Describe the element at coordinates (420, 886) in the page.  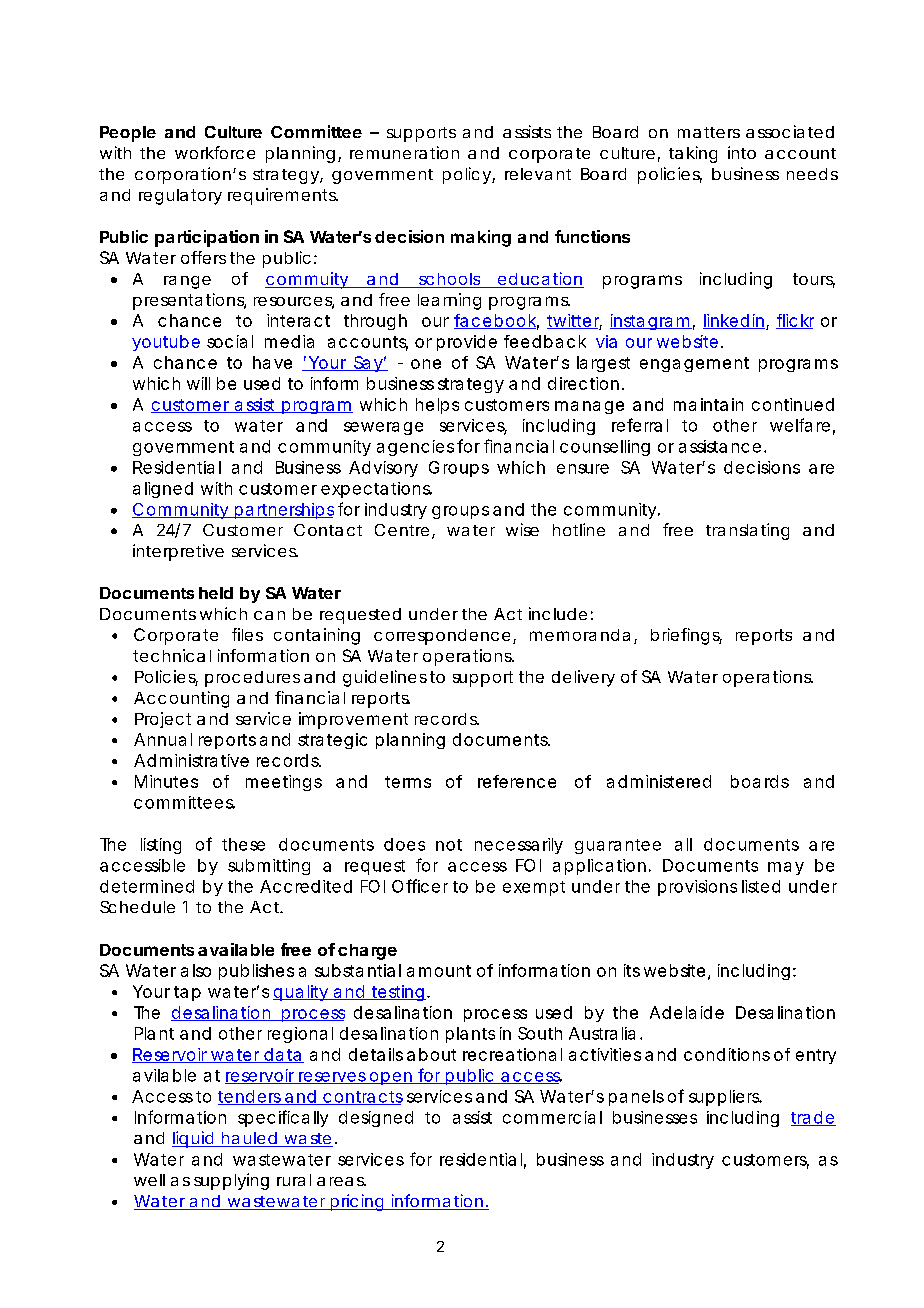
I see `Officer` at that location.
